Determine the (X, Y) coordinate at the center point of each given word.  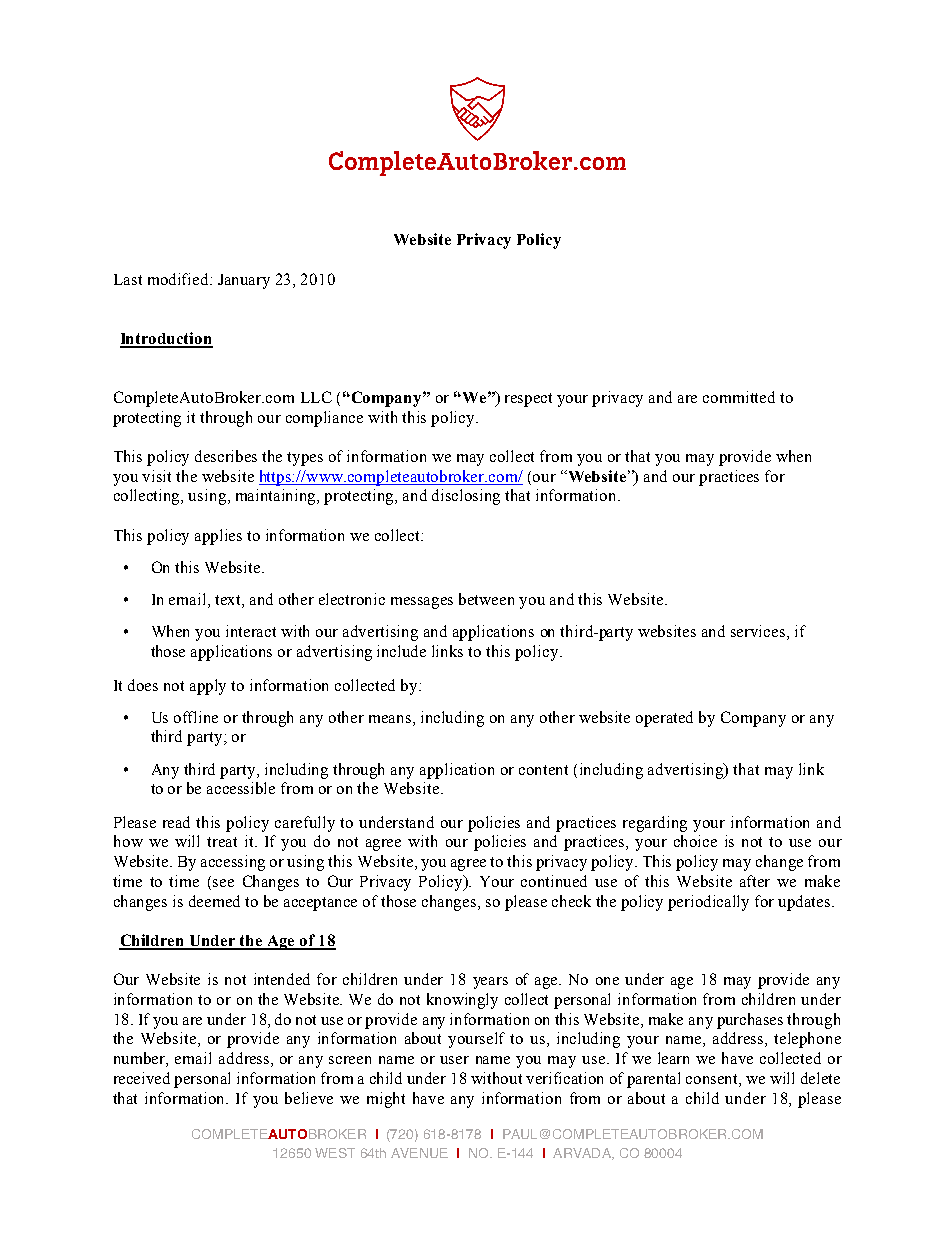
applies (218, 537)
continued (554, 881)
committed (739, 397)
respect (528, 400)
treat (222, 842)
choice (695, 841)
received (142, 1078)
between (486, 599)
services (758, 631)
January (244, 281)
